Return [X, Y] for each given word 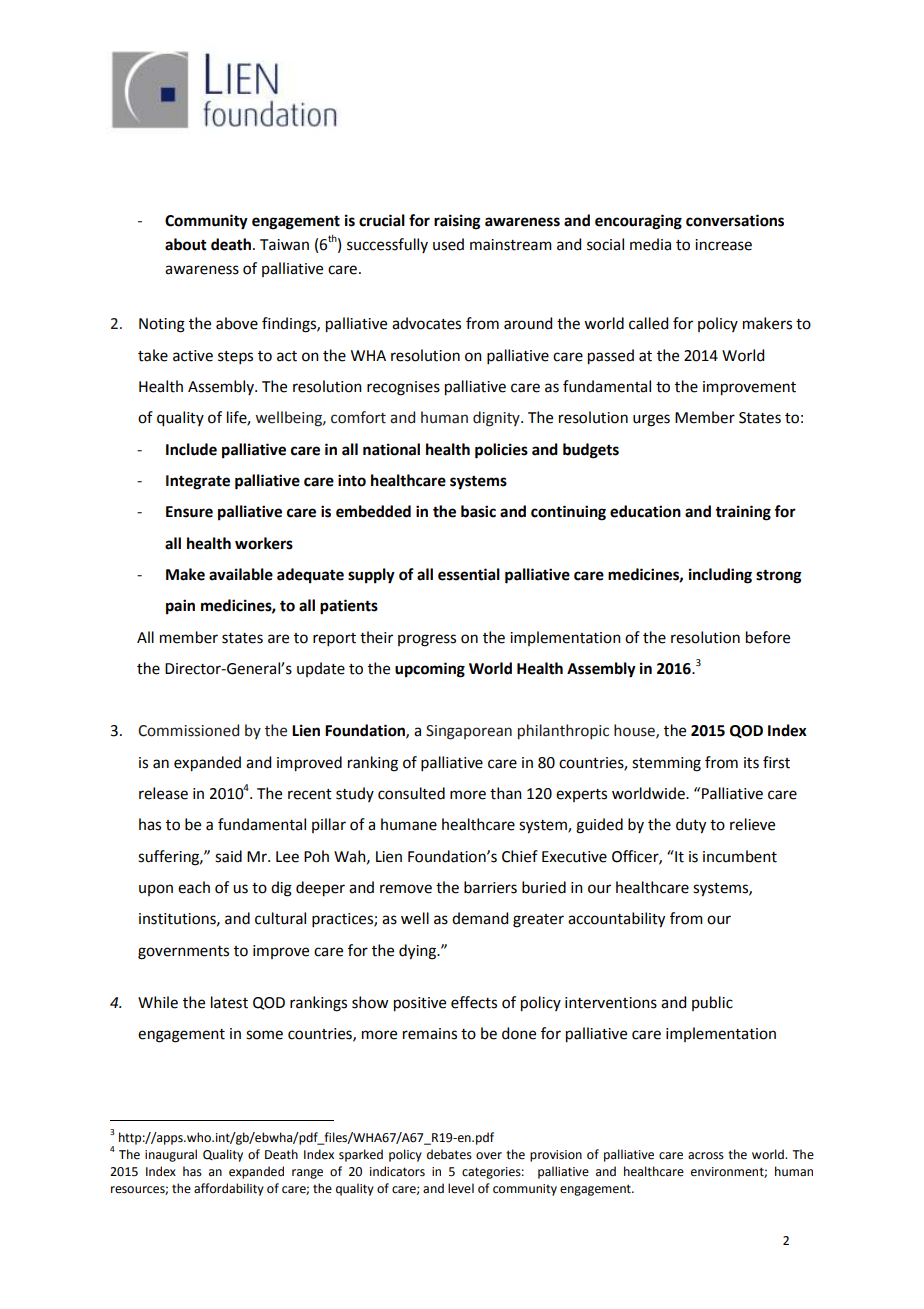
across [706, 1156]
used [448, 244]
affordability [229, 1189]
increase [723, 245]
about [186, 244]
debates [449, 1154]
